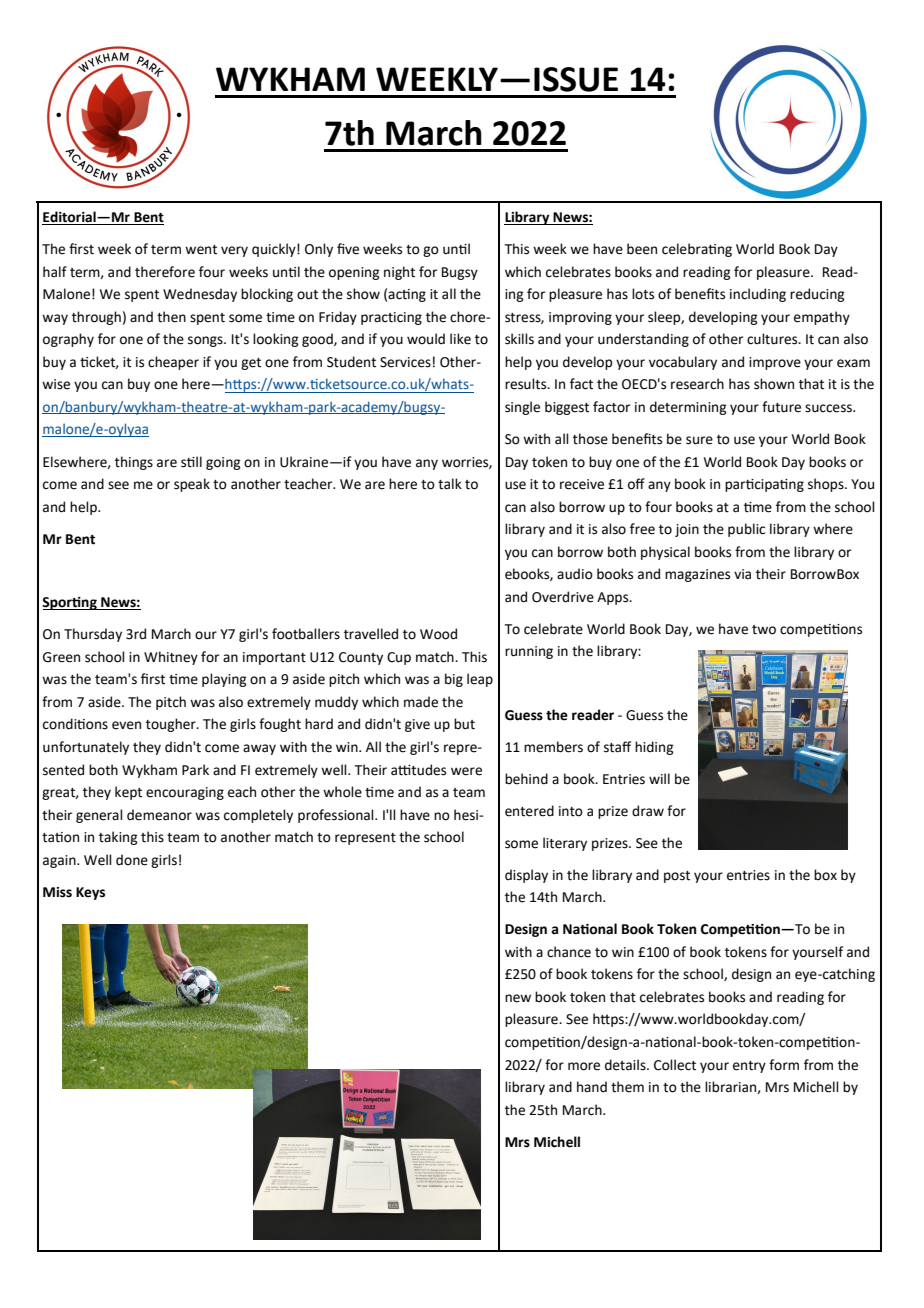 Image resolution: width=924 pixels, height=1308 pixels. I want to click on leap, so click(480, 680).
